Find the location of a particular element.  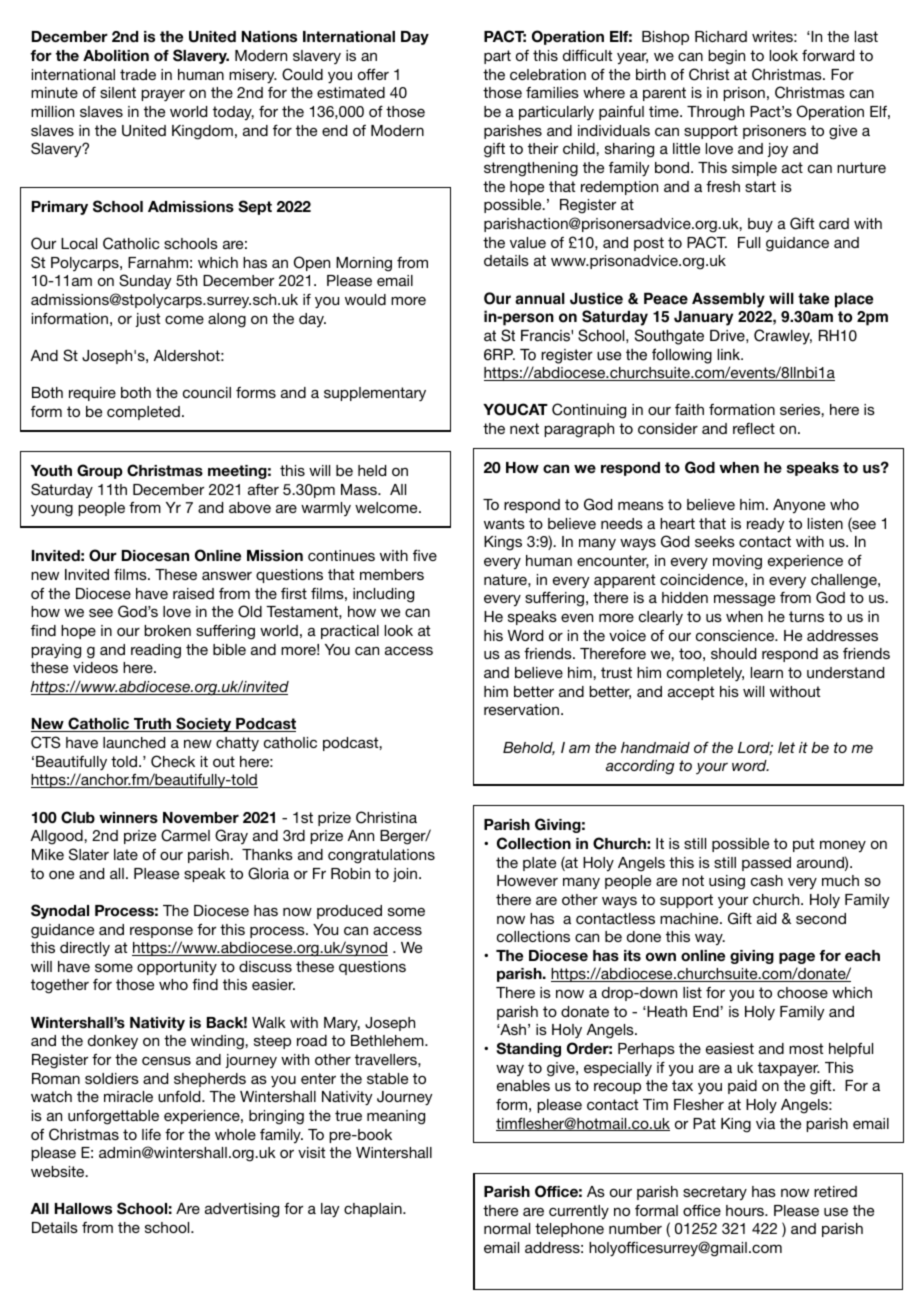

Hallows is located at coordinates (83, 1208).
